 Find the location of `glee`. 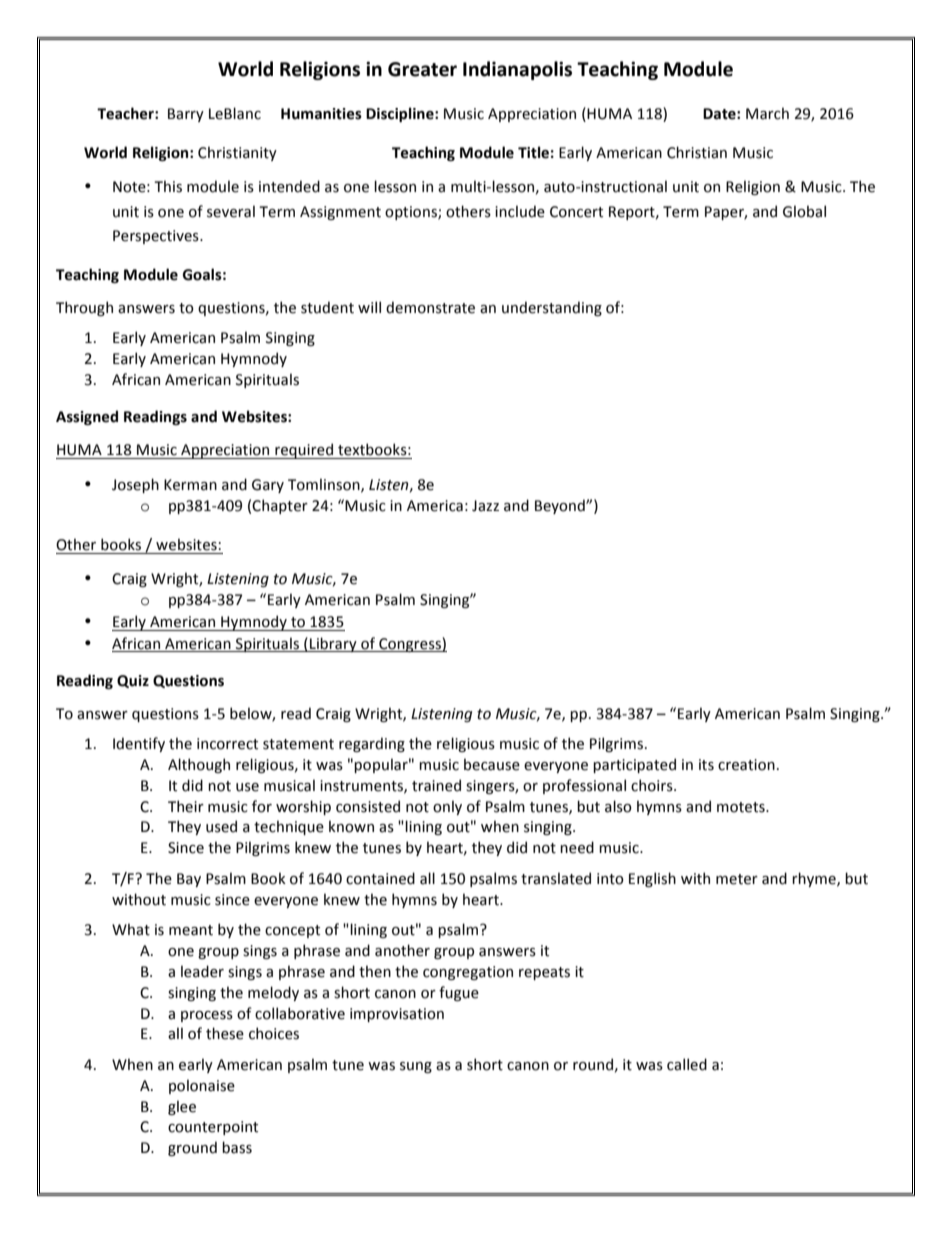

glee is located at coordinates (182, 1107).
